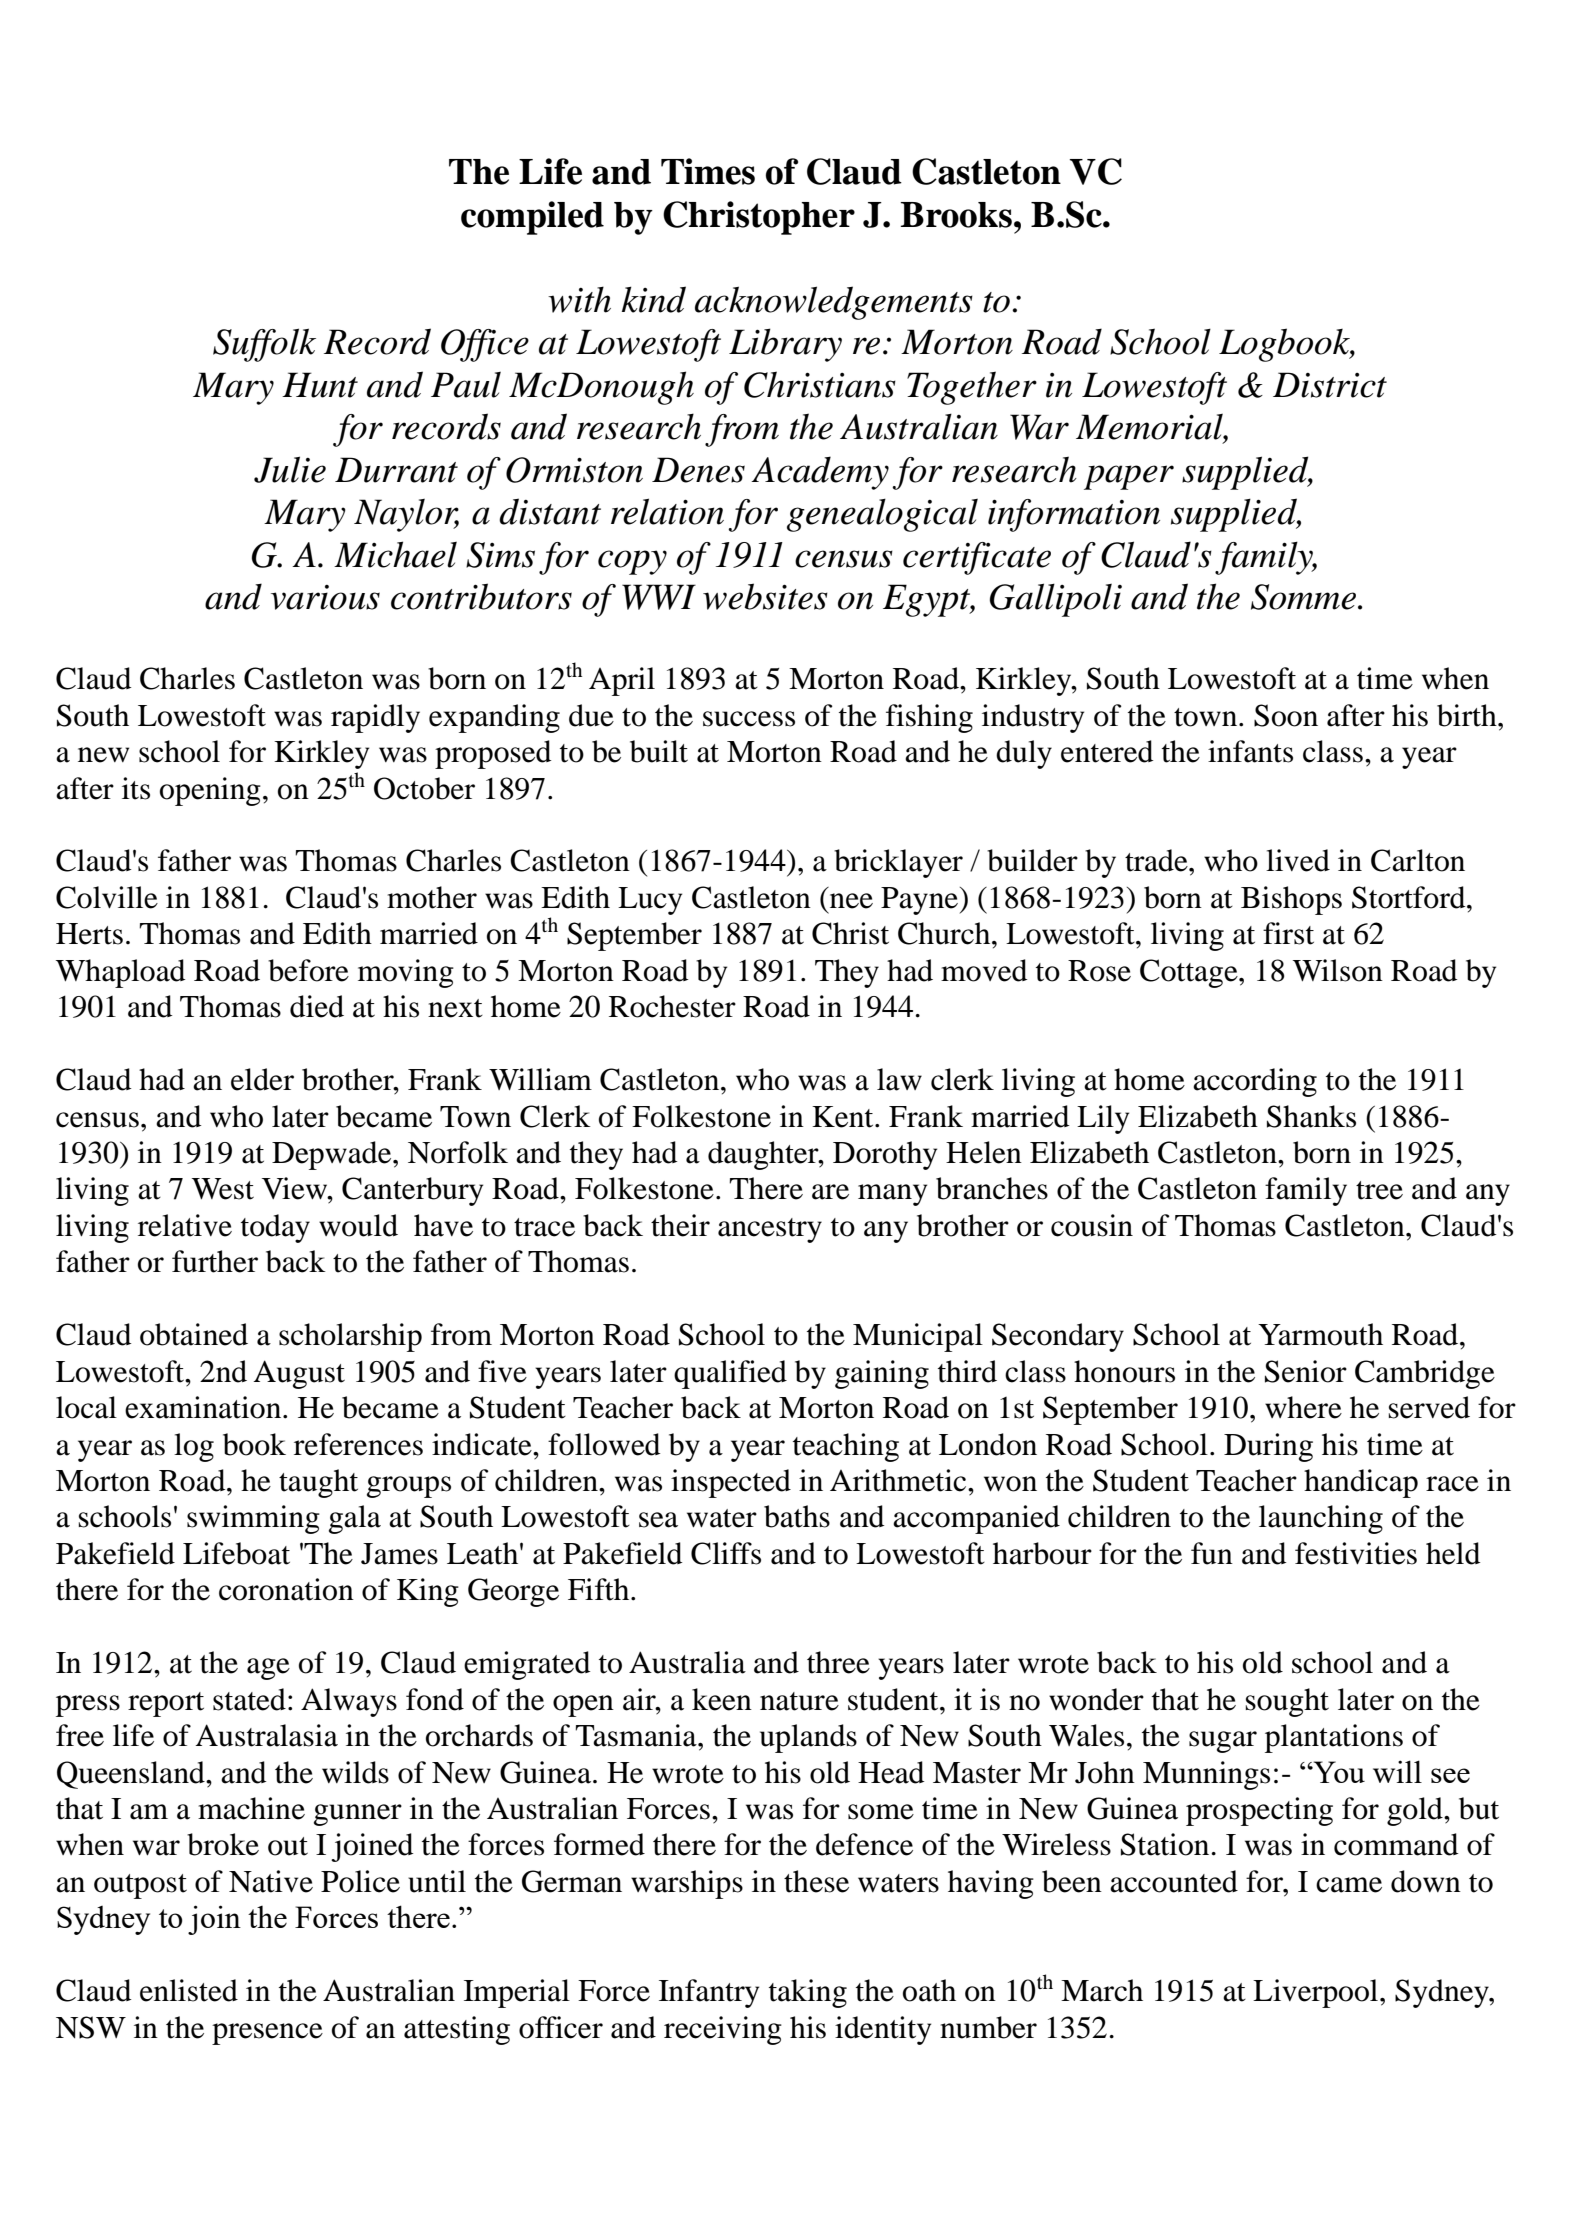 The image size is (1572, 2223). I want to click on Soon, so click(1286, 715).
